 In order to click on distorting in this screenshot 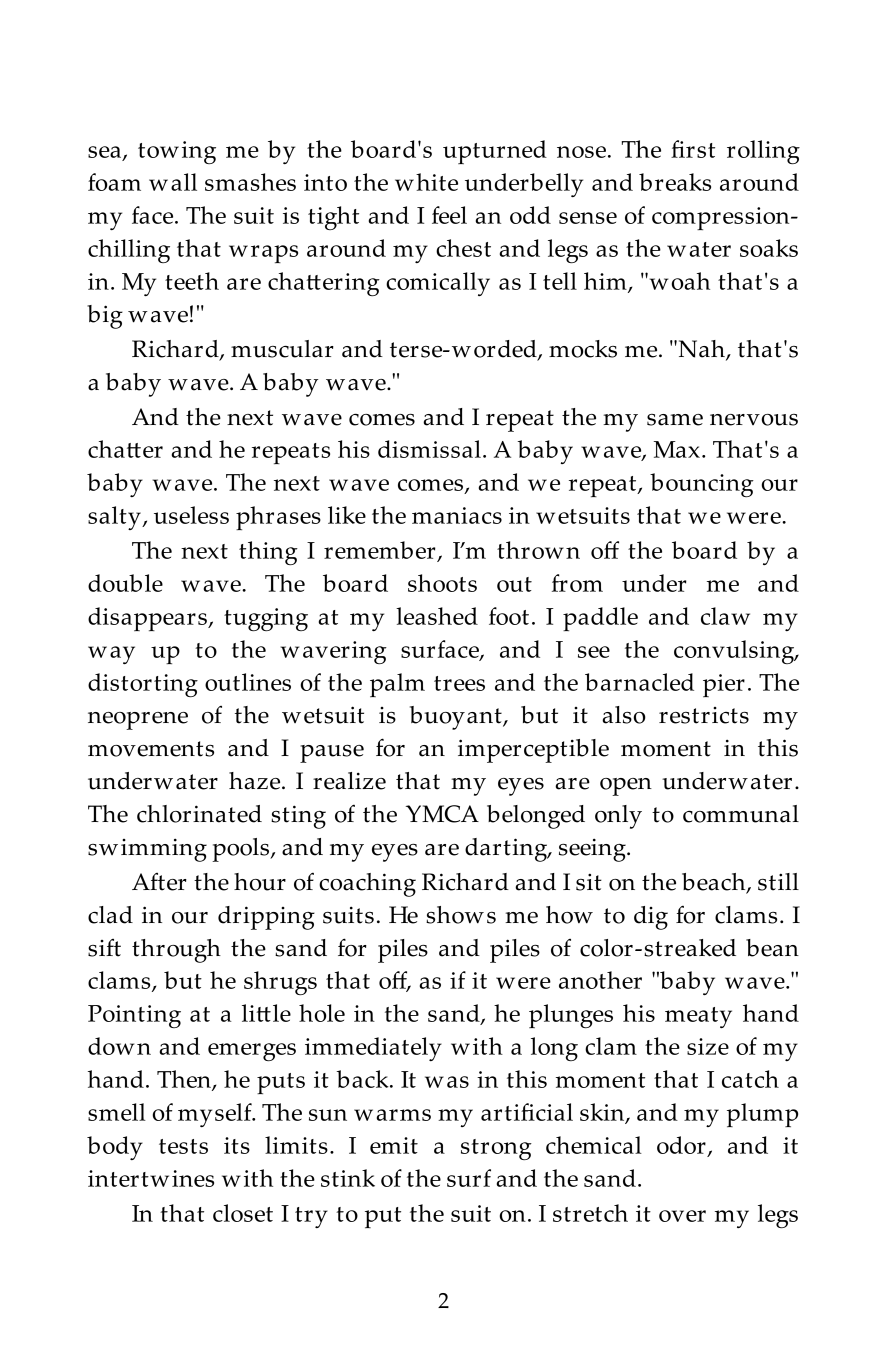, I will do `click(143, 685)`.
